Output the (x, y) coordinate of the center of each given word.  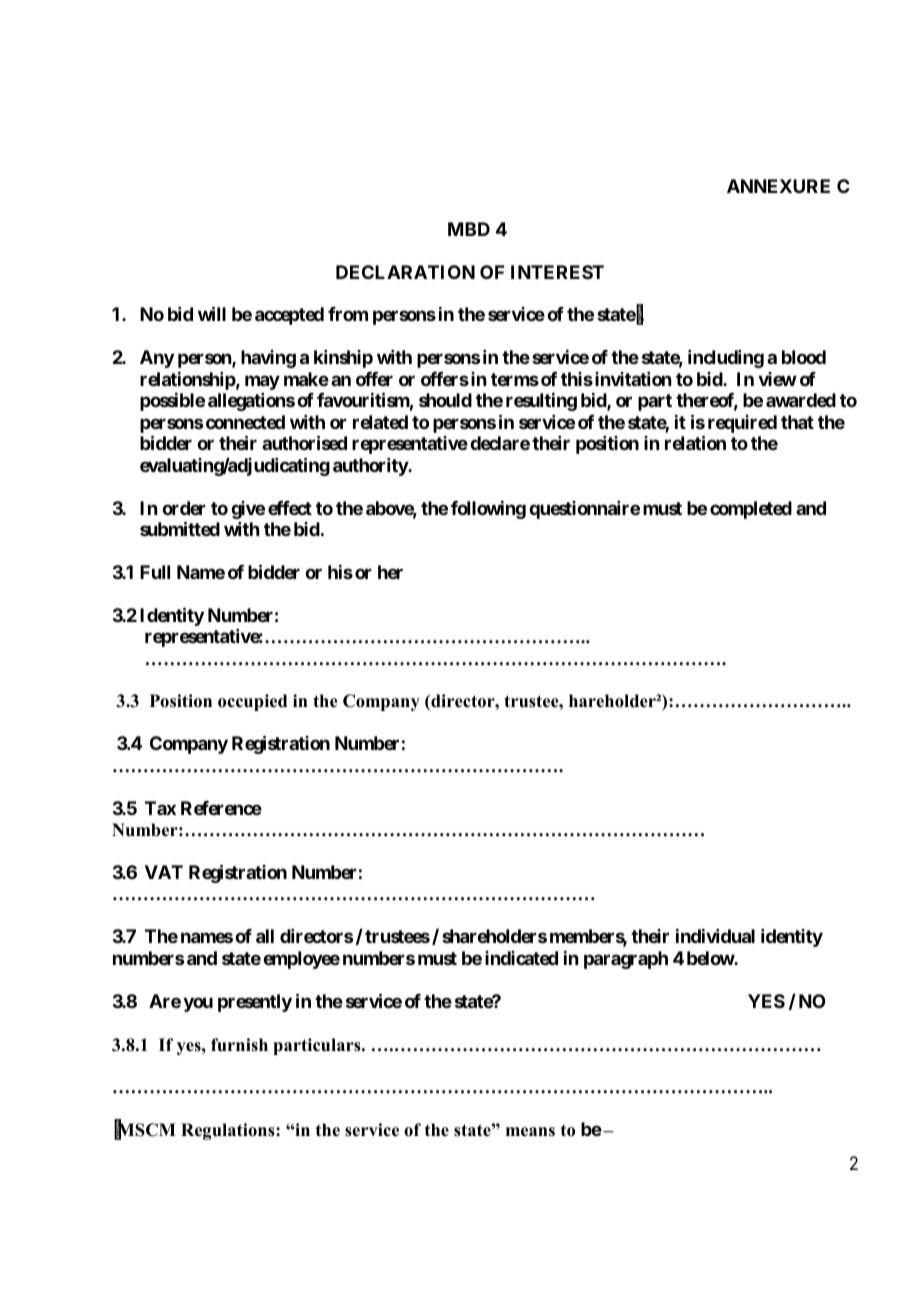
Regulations (229, 1131)
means (530, 1132)
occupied (252, 702)
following (488, 510)
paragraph (626, 960)
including (726, 359)
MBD (469, 229)
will (212, 314)
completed (751, 510)
